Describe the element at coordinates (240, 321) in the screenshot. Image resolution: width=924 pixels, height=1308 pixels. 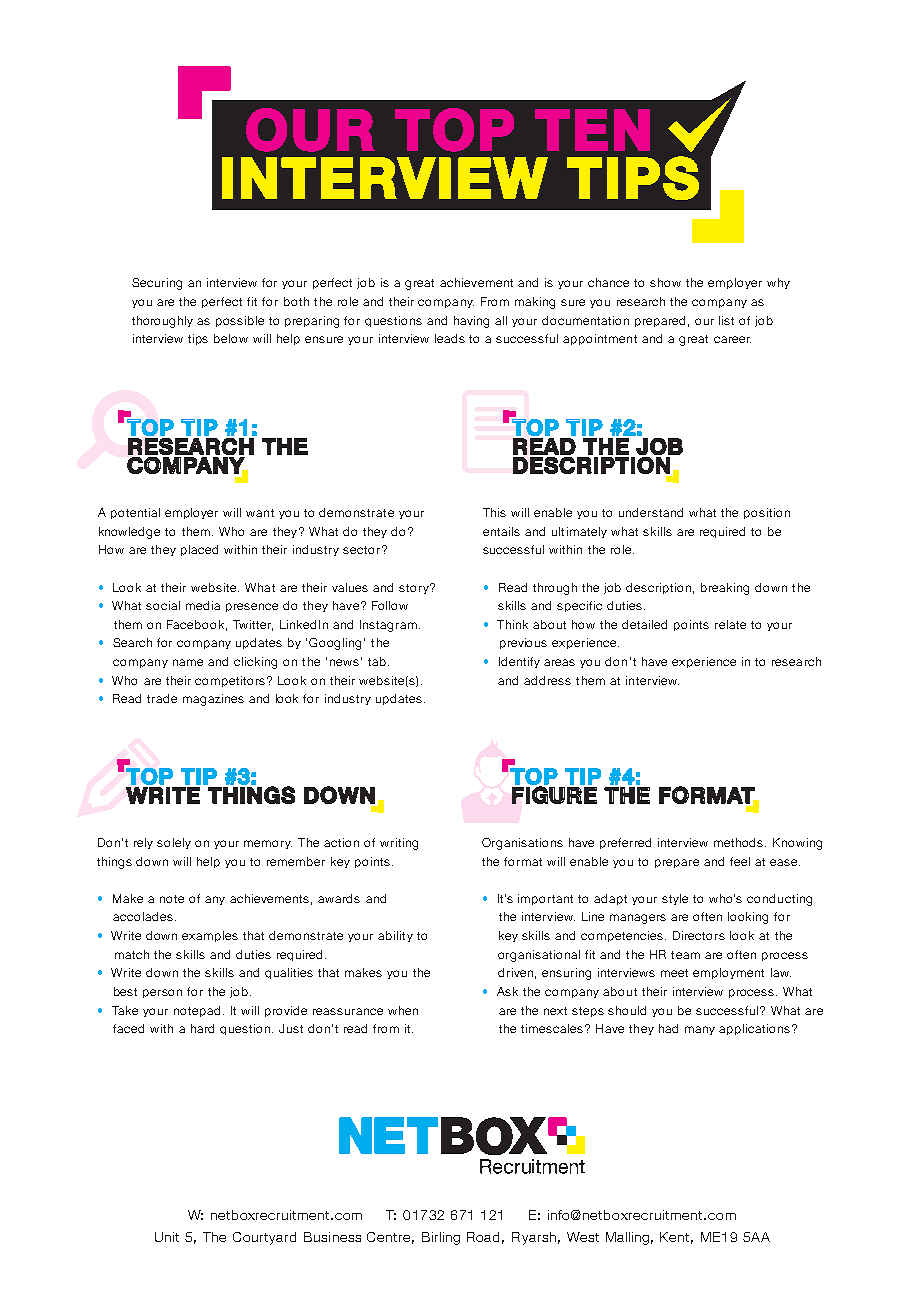
I see `possible` at that location.
